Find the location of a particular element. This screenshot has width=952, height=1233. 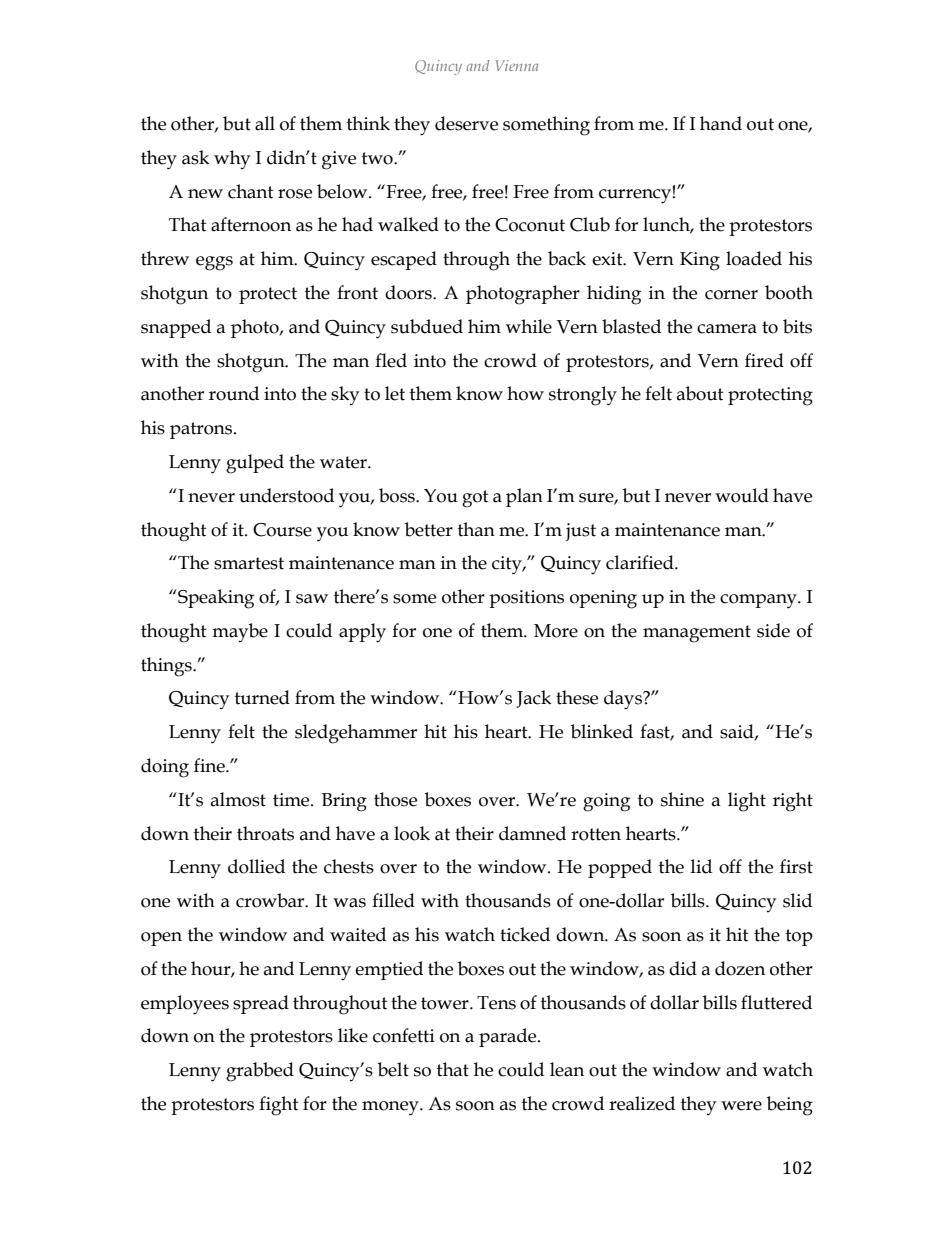

company is located at coordinates (759, 601).
